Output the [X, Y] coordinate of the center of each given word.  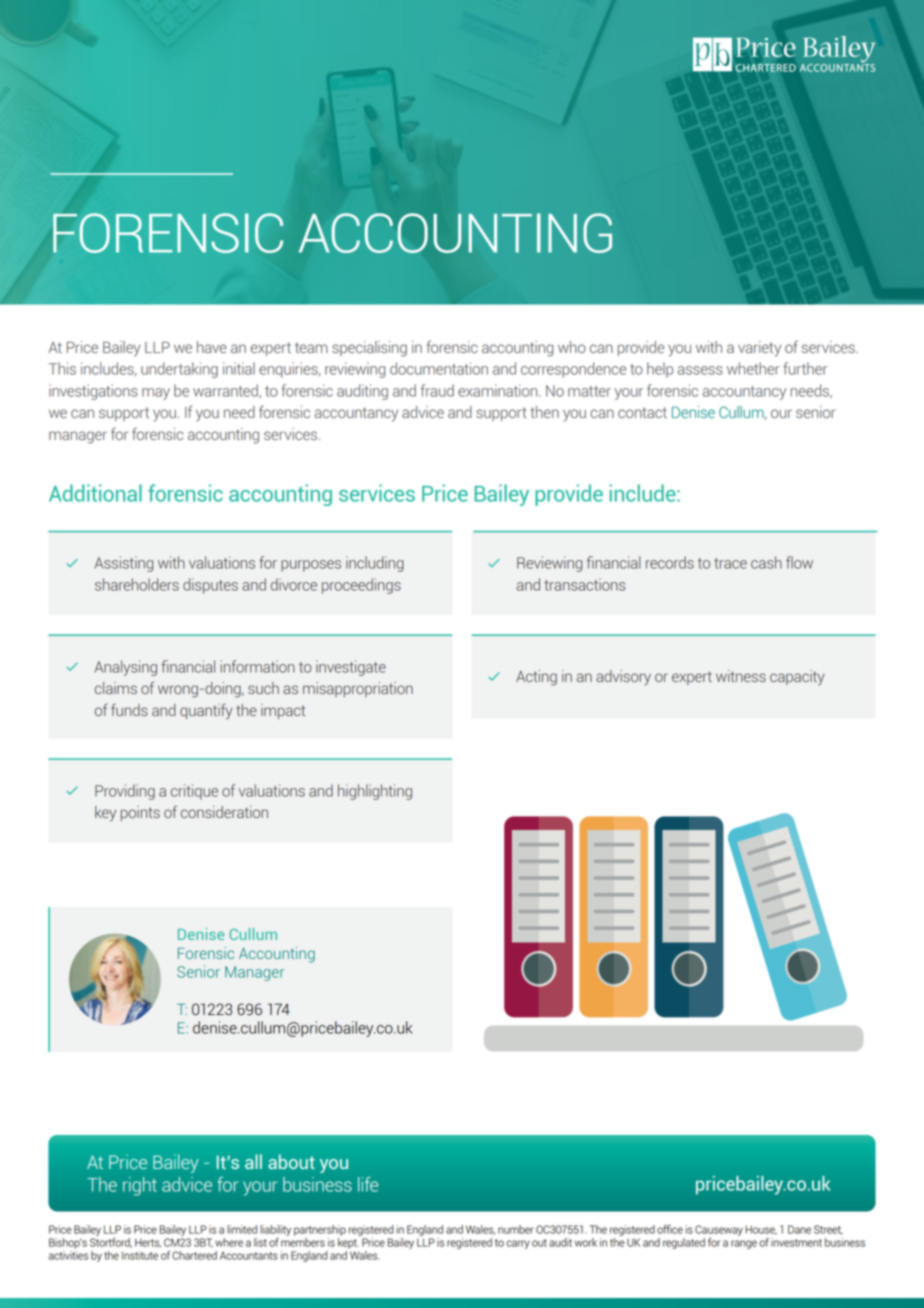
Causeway [719, 1230]
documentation [439, 368]
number [516, 1229]
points [140, 813]
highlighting [375, 792]
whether [753, 368]
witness [741, 676]
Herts [148, 1243]
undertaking [179, 370]
